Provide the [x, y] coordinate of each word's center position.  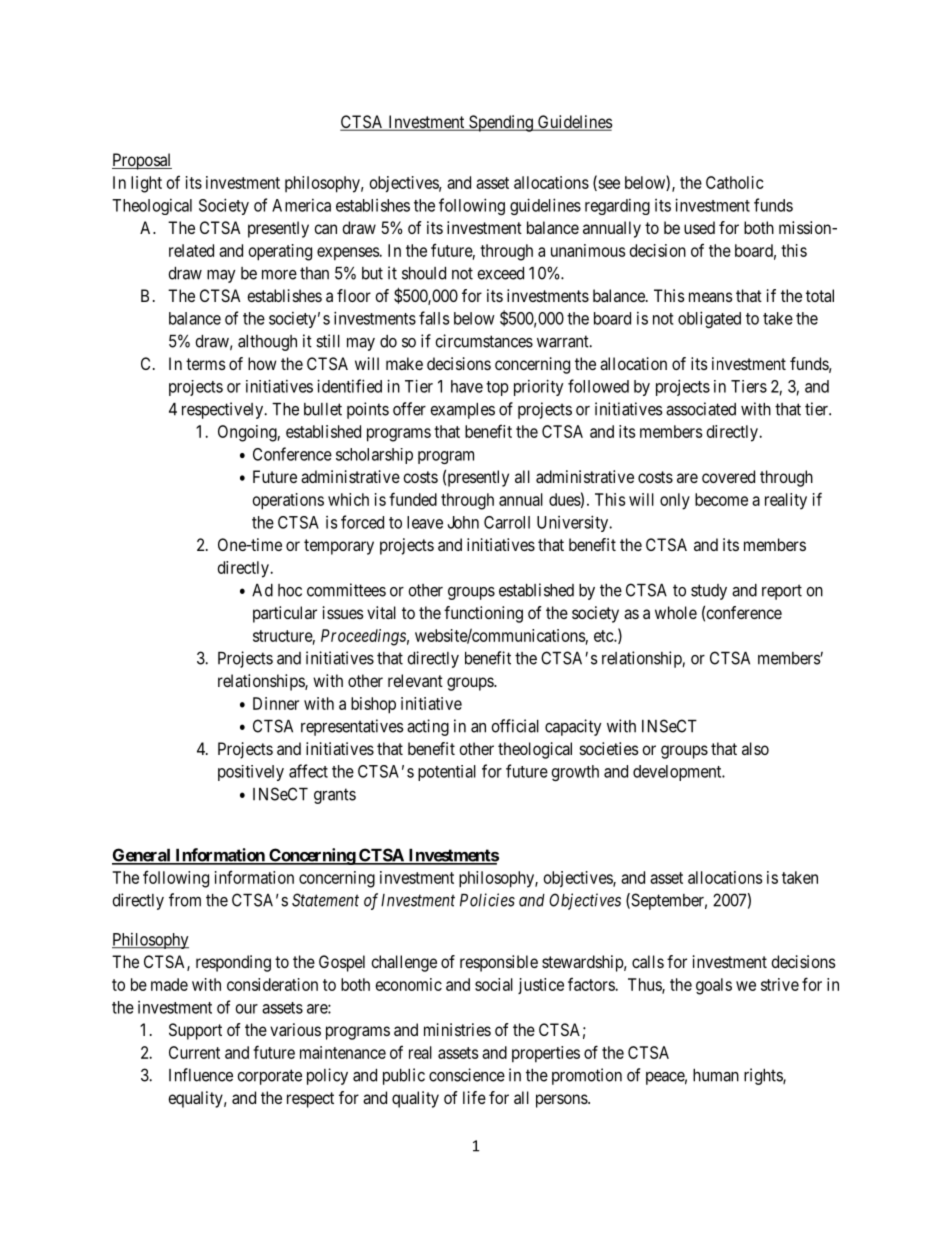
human [716, 1075]
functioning [483, 614]
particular [285, 614]
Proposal [142, 161]
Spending [501, 123]
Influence [201, 1075]
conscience [467, 1075]
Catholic [735, 182]
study [709, 592]
